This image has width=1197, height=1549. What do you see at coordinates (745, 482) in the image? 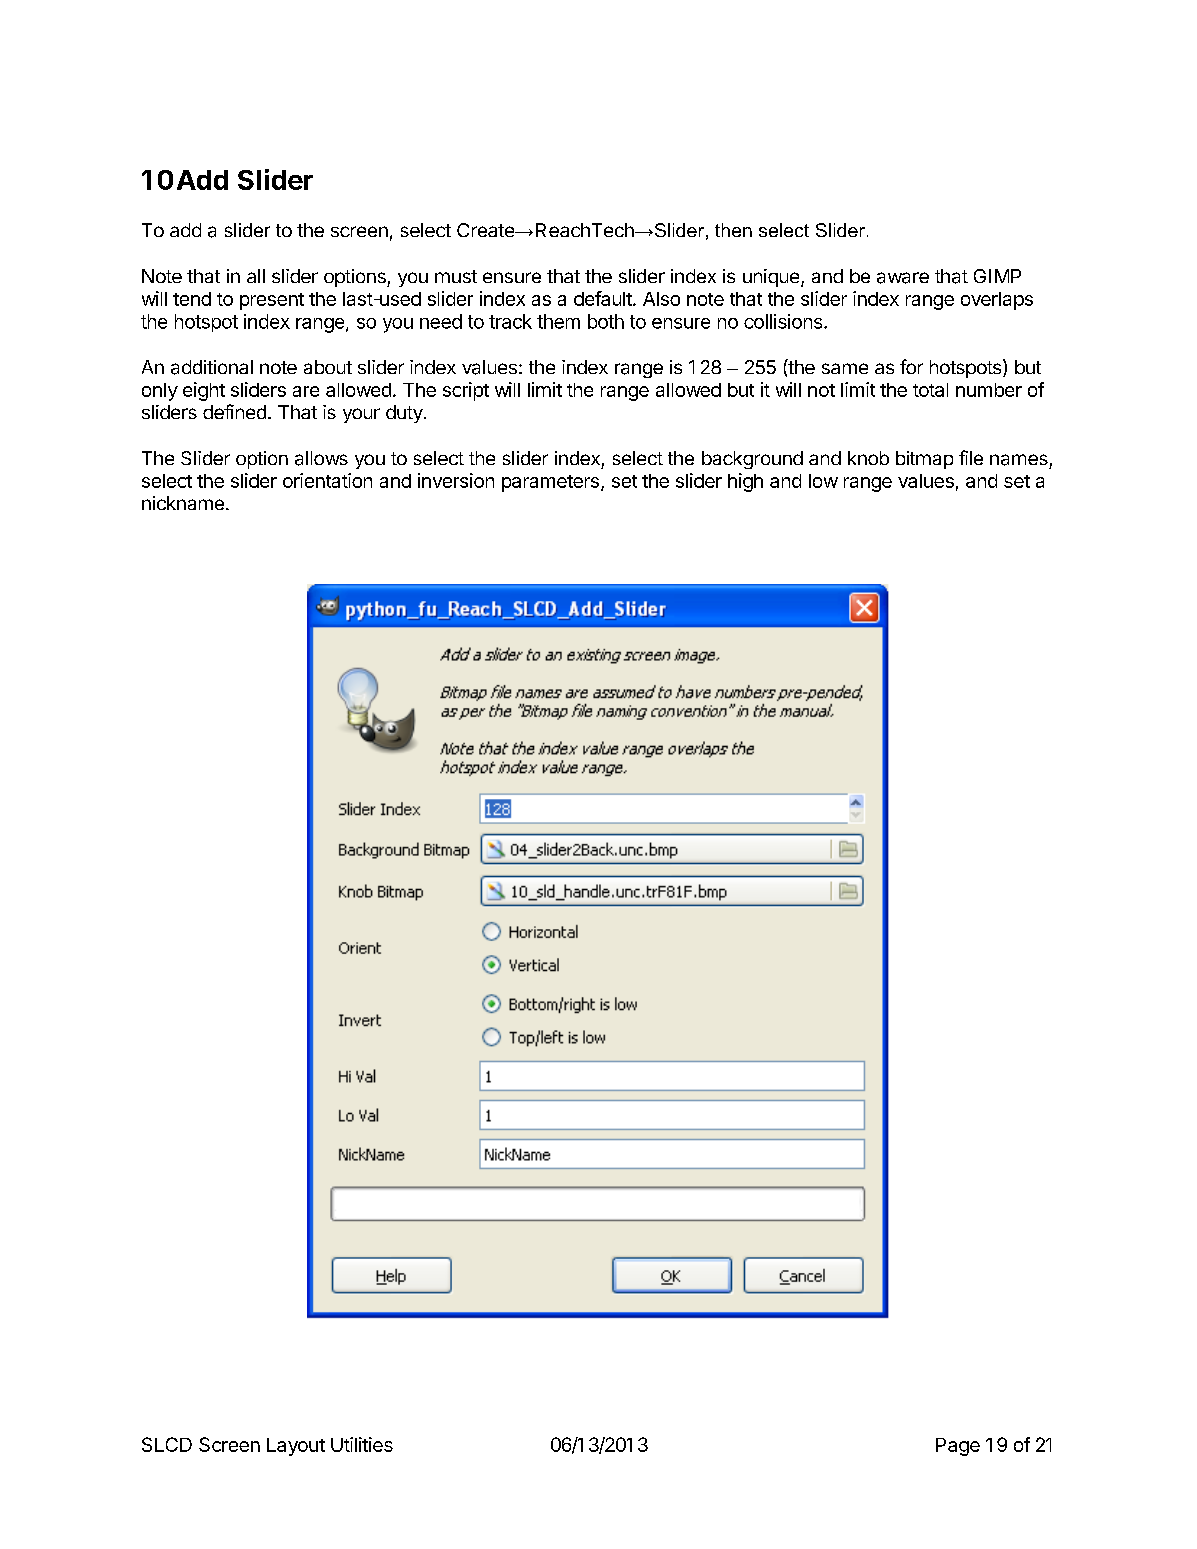
I see `high` at bounding box center [745, 482].
